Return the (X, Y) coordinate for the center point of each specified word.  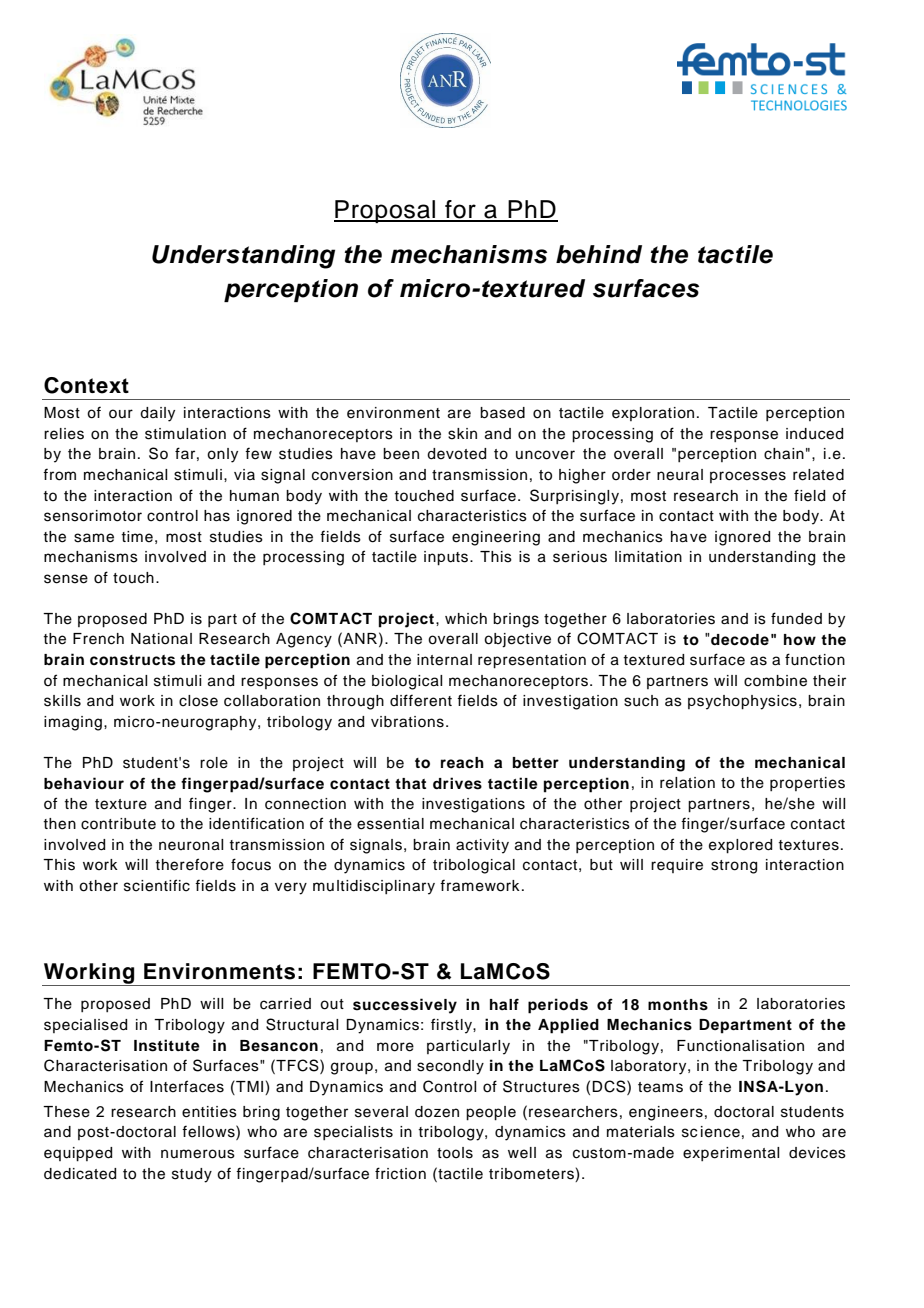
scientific (157, 885)
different (421, 700)
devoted (456, 454)
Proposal (386, 211)
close (198, 701)
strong (734, 867)
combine (775, 681)
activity (482, 846)
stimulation (185, 434)
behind (599, 254)
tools (455, 1153)
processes (748, 477)
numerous (198, 1154)
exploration (653, 414)
